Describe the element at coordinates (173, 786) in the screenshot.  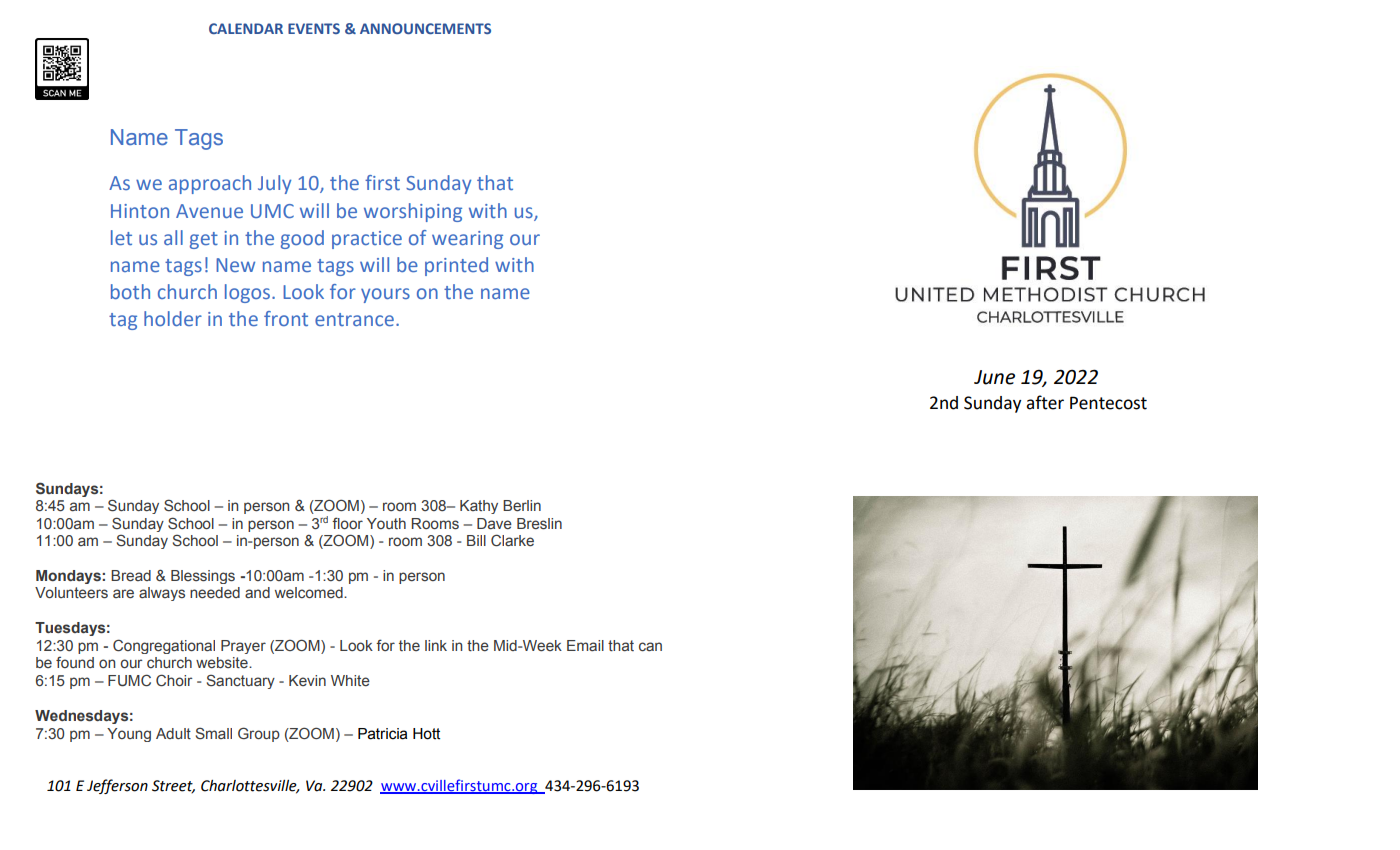
I see `Street` at that location.
